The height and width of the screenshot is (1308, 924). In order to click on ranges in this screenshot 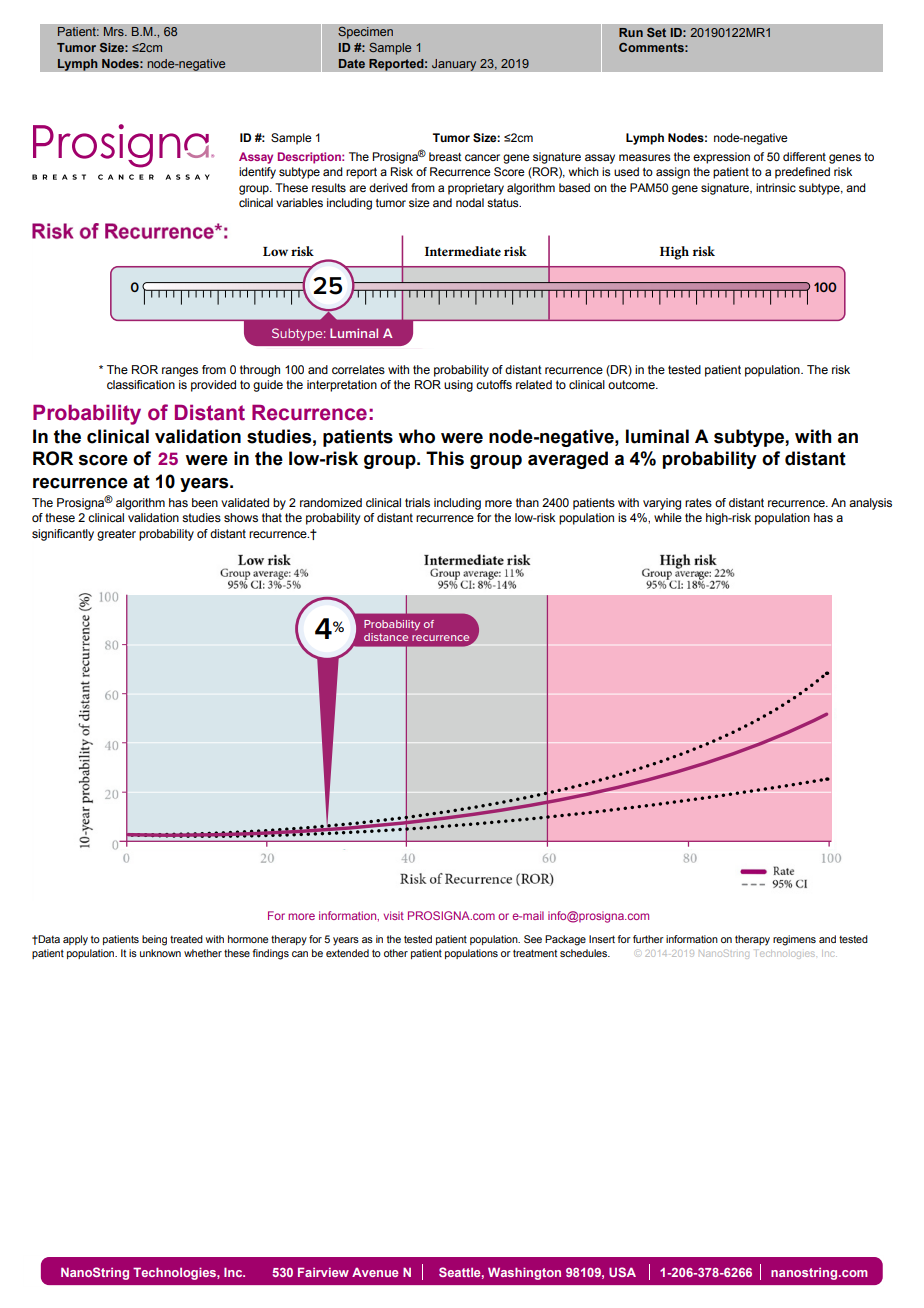, I will do `click(180, 372)`.
